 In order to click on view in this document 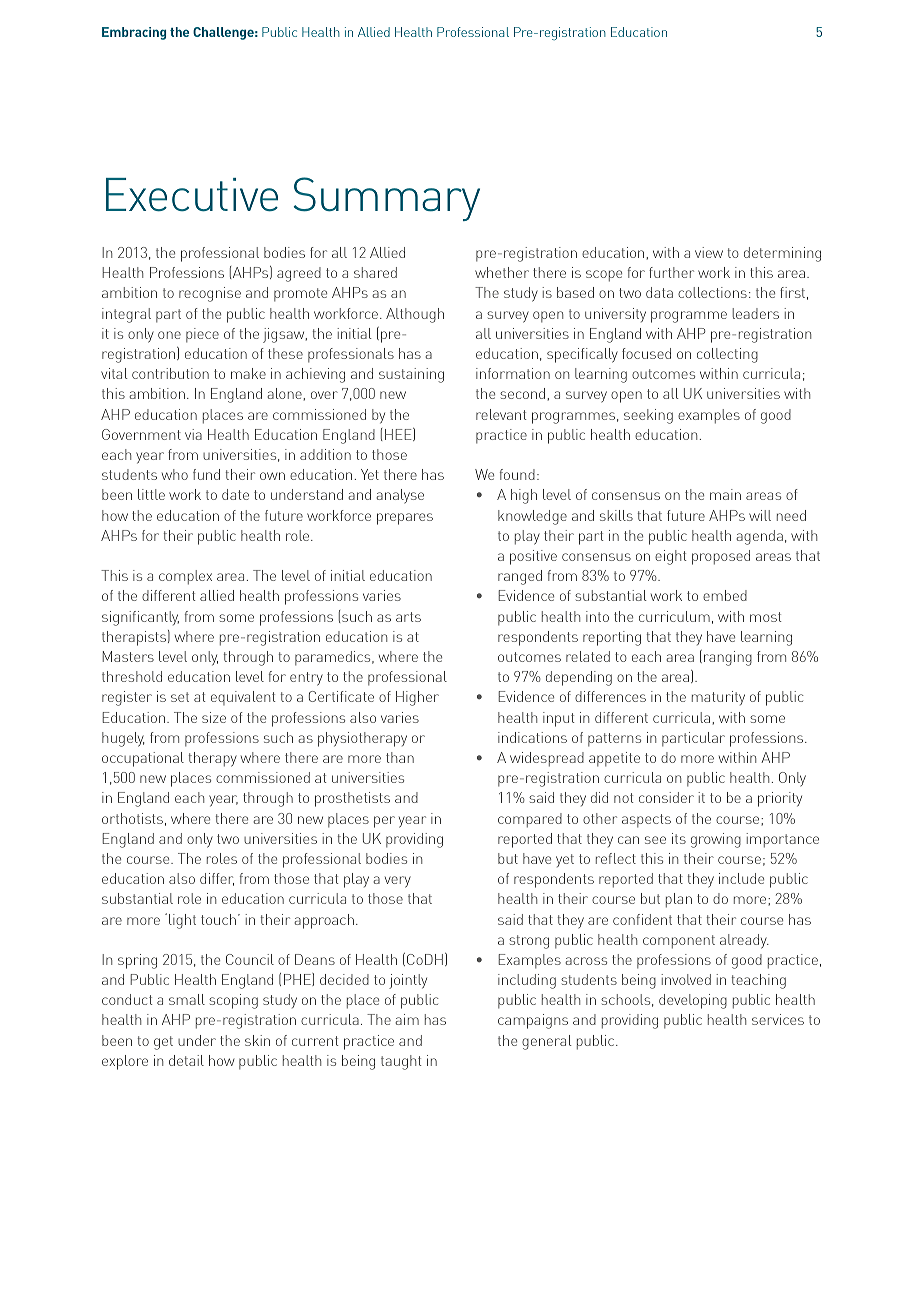, I will do `click(709, 252)`.
